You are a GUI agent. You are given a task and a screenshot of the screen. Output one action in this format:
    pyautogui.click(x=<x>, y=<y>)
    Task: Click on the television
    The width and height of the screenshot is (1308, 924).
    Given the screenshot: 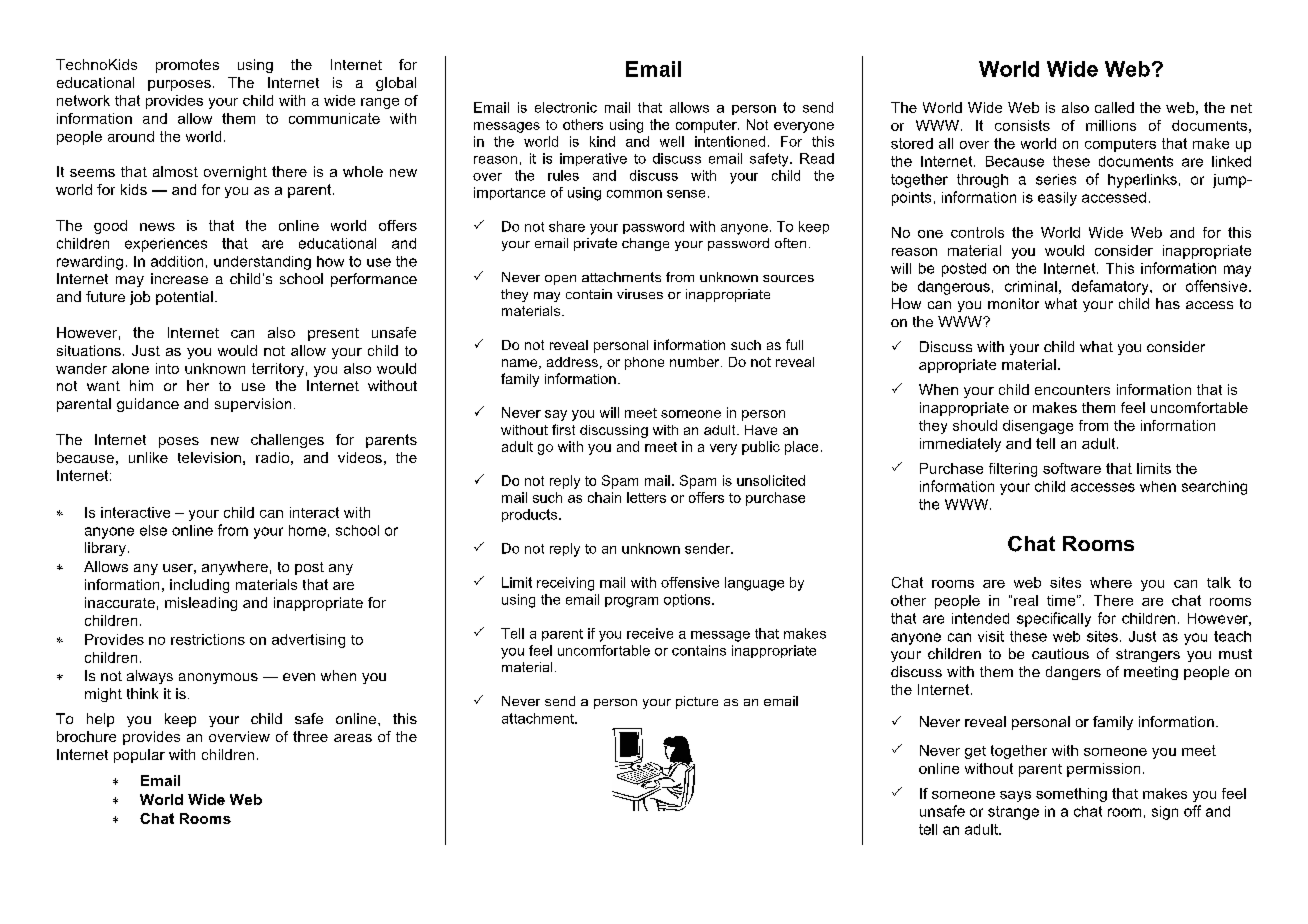 What is the action you would take?
    pyautogui.click(x=209, y=457)
